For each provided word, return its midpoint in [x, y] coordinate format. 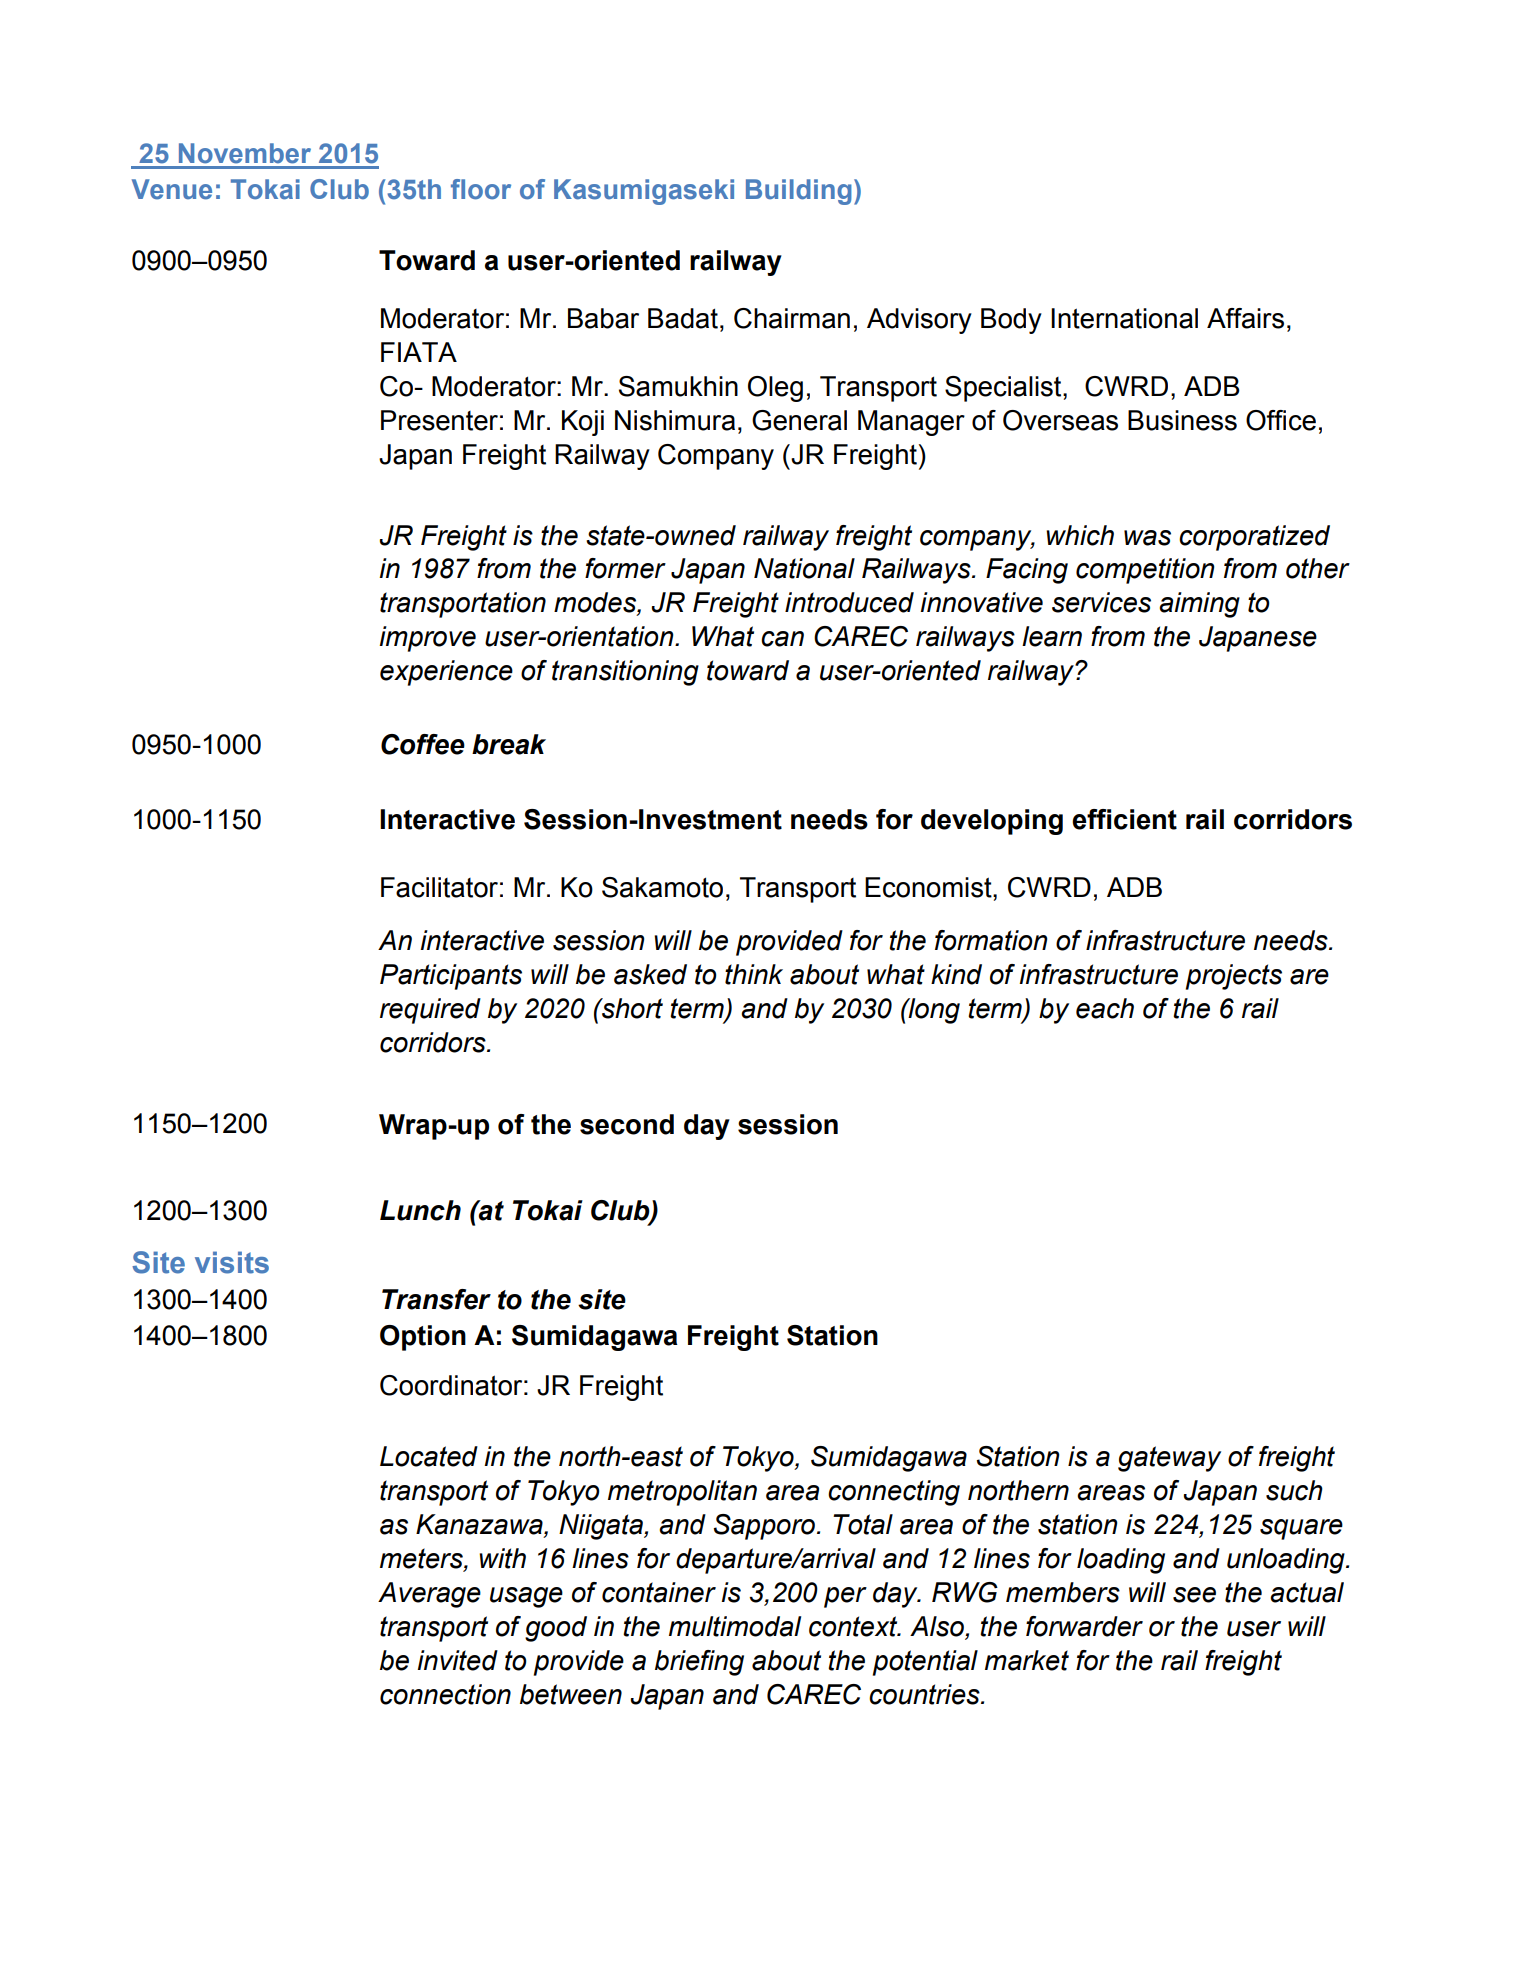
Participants [451, 977]
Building [799, 192]
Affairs [1245, 318]
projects [1234, 977]
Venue [172, 189]
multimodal [735, 1626]
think [754, 974]
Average [429, 1595]
